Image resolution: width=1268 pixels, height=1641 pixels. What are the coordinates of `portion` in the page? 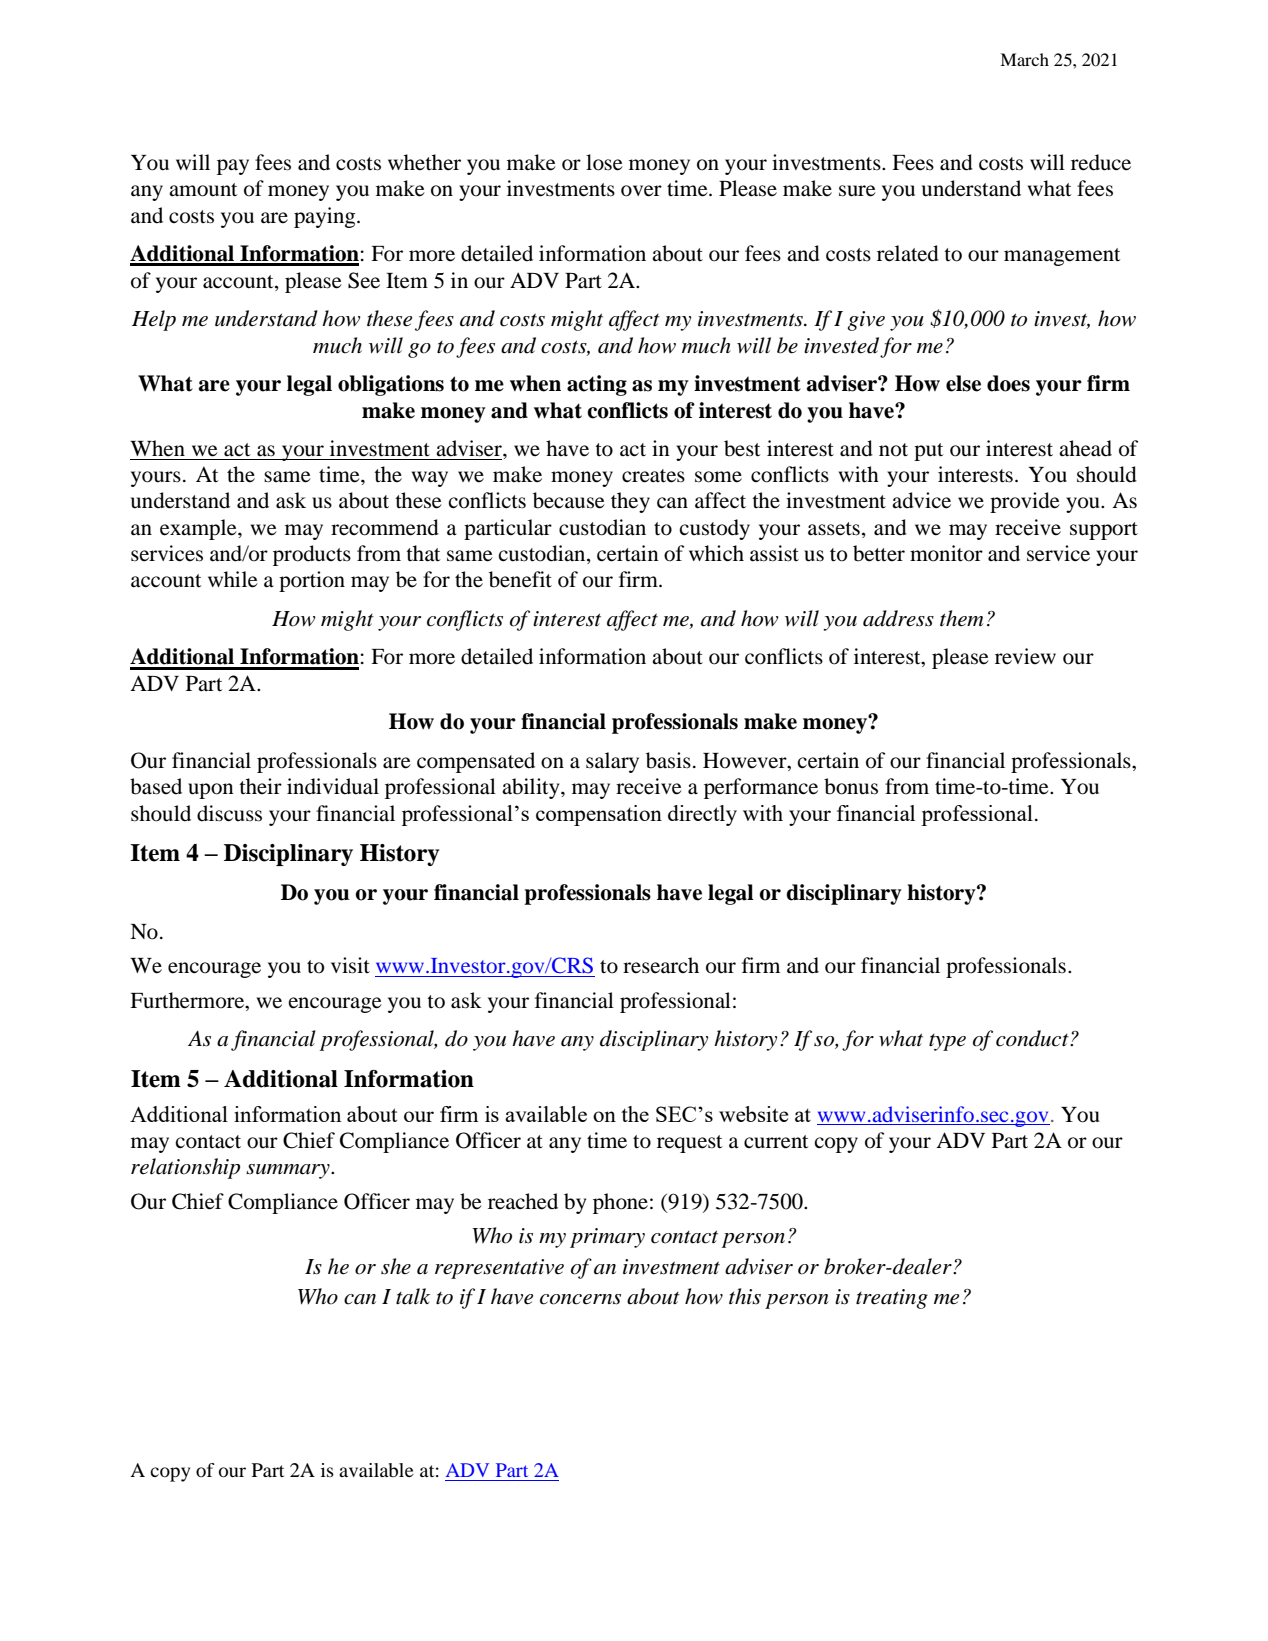 It's located at (312, 581).
